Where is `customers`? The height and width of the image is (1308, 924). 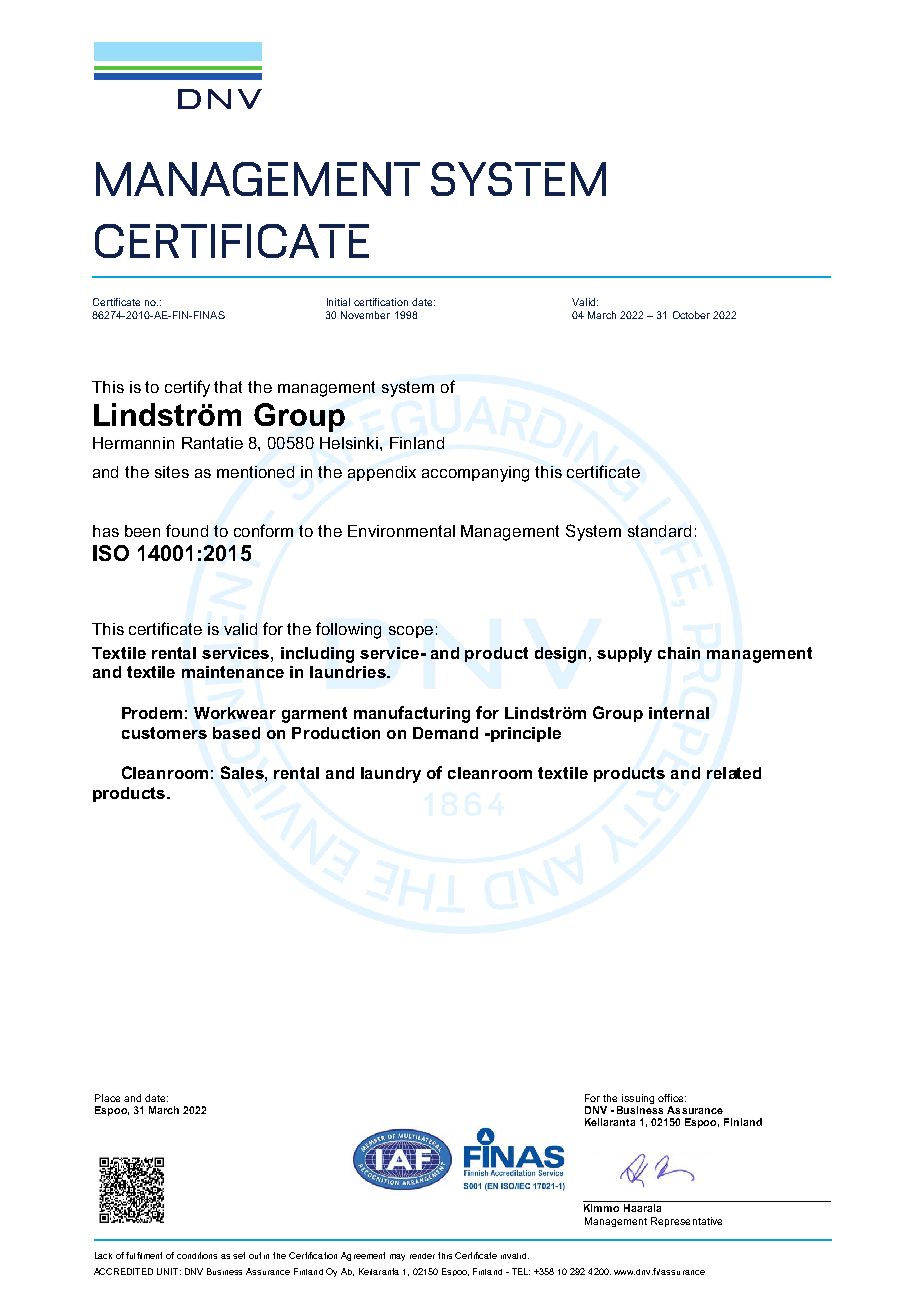
customers is located at coordinates (164, 733).
